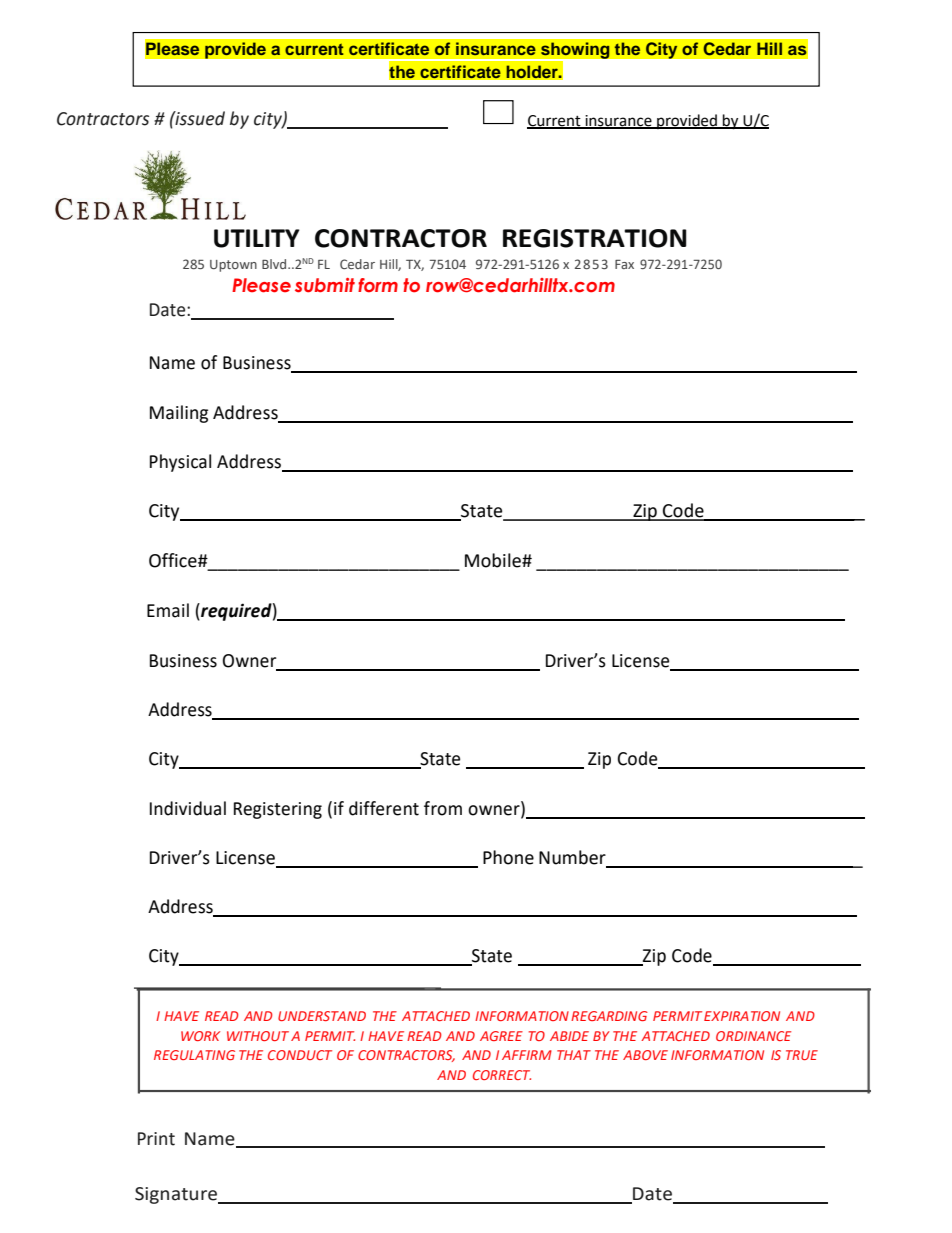  What do you see at coordinates (502, 1075) in the screenshot?
I see `CORRECT` at bounding box center [502, 1075].
